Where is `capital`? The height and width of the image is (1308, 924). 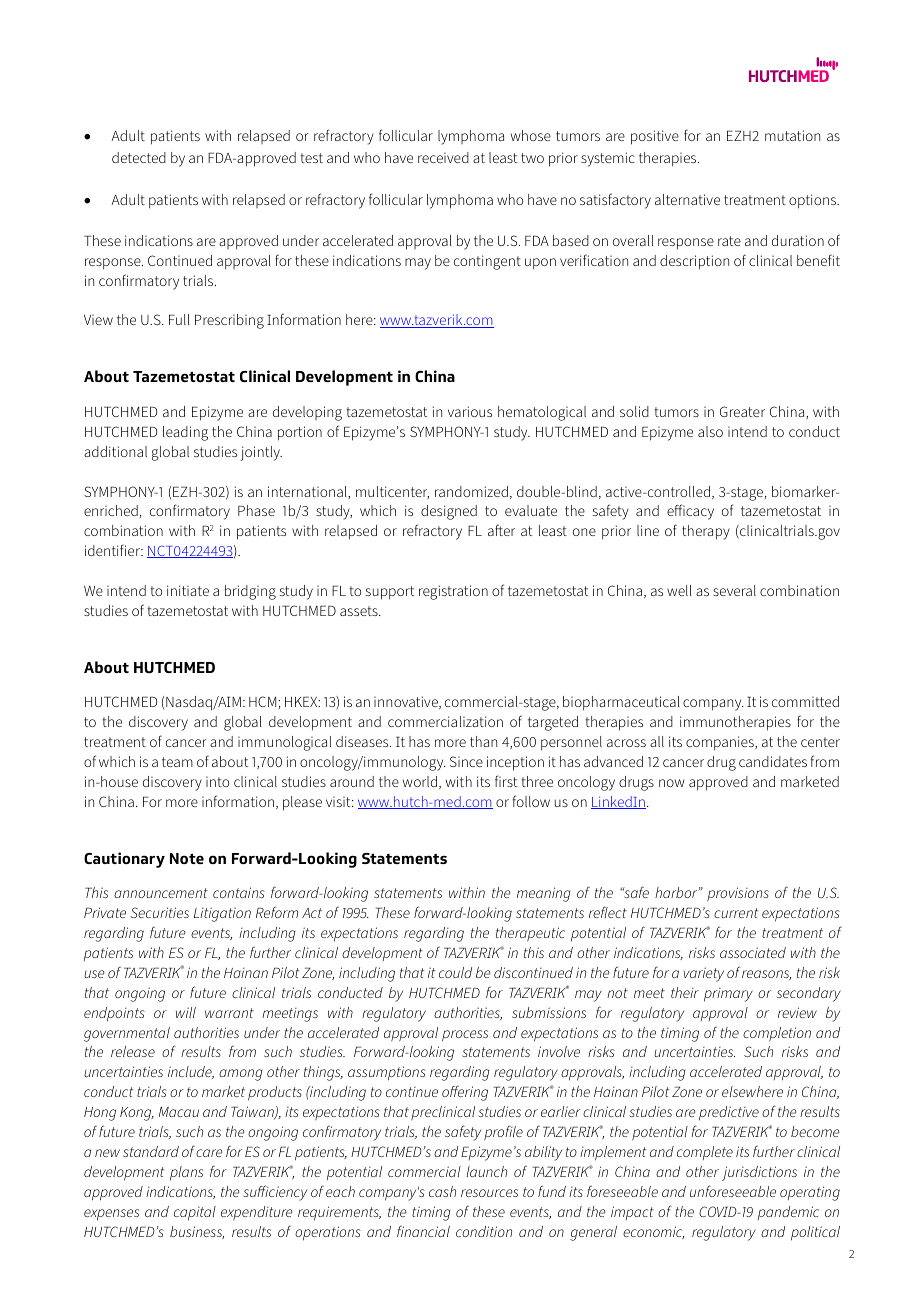 capital is located at coordinates (195, 1213).
